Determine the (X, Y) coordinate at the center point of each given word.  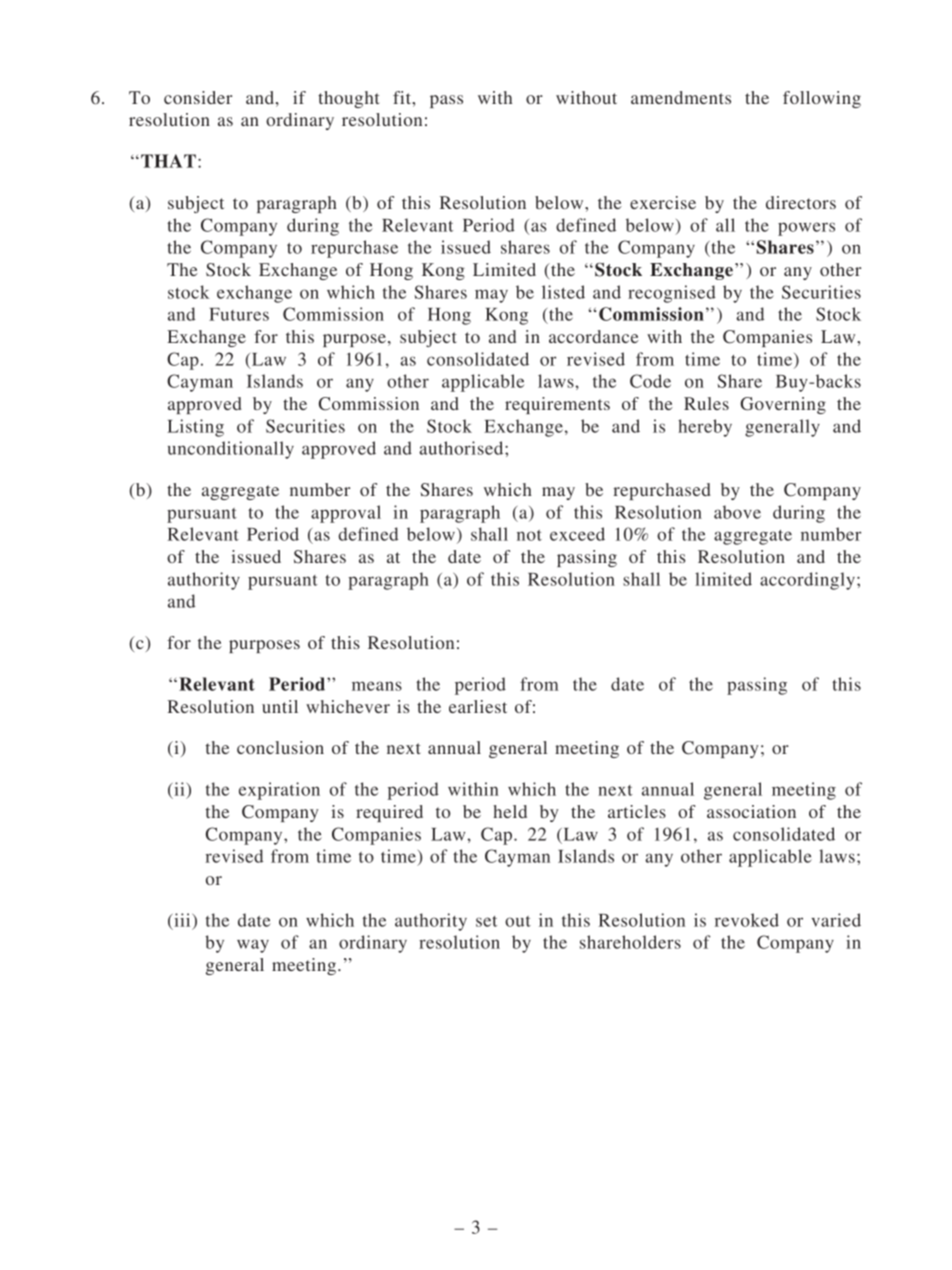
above (737, 512)
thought (348, 99)
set (486, 921)
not (529, 535)
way (253, 946)
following (822, 99)
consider (198, 97)
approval (346, 514)
